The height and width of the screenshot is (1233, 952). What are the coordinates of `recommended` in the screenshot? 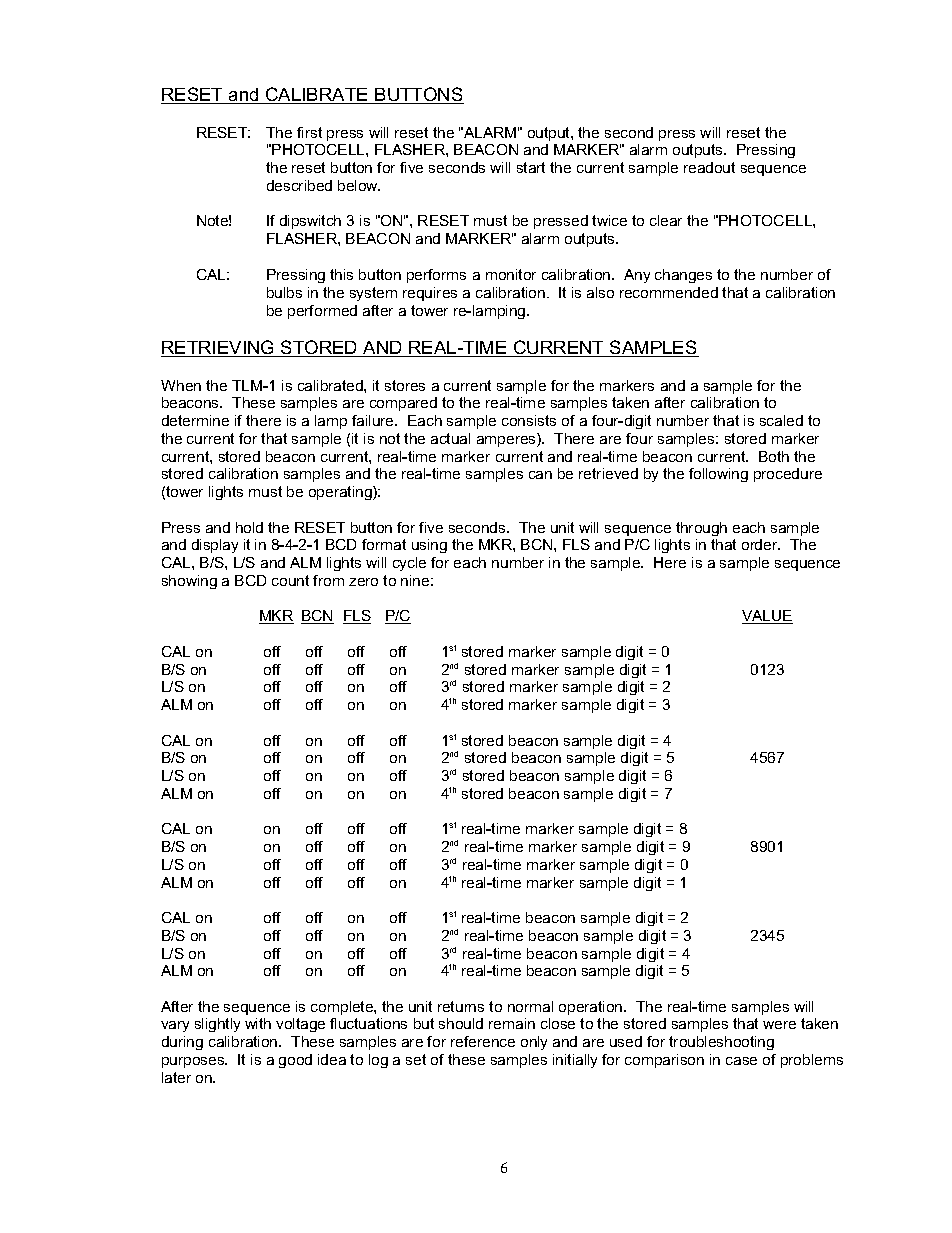 It's located at (669, 292).
